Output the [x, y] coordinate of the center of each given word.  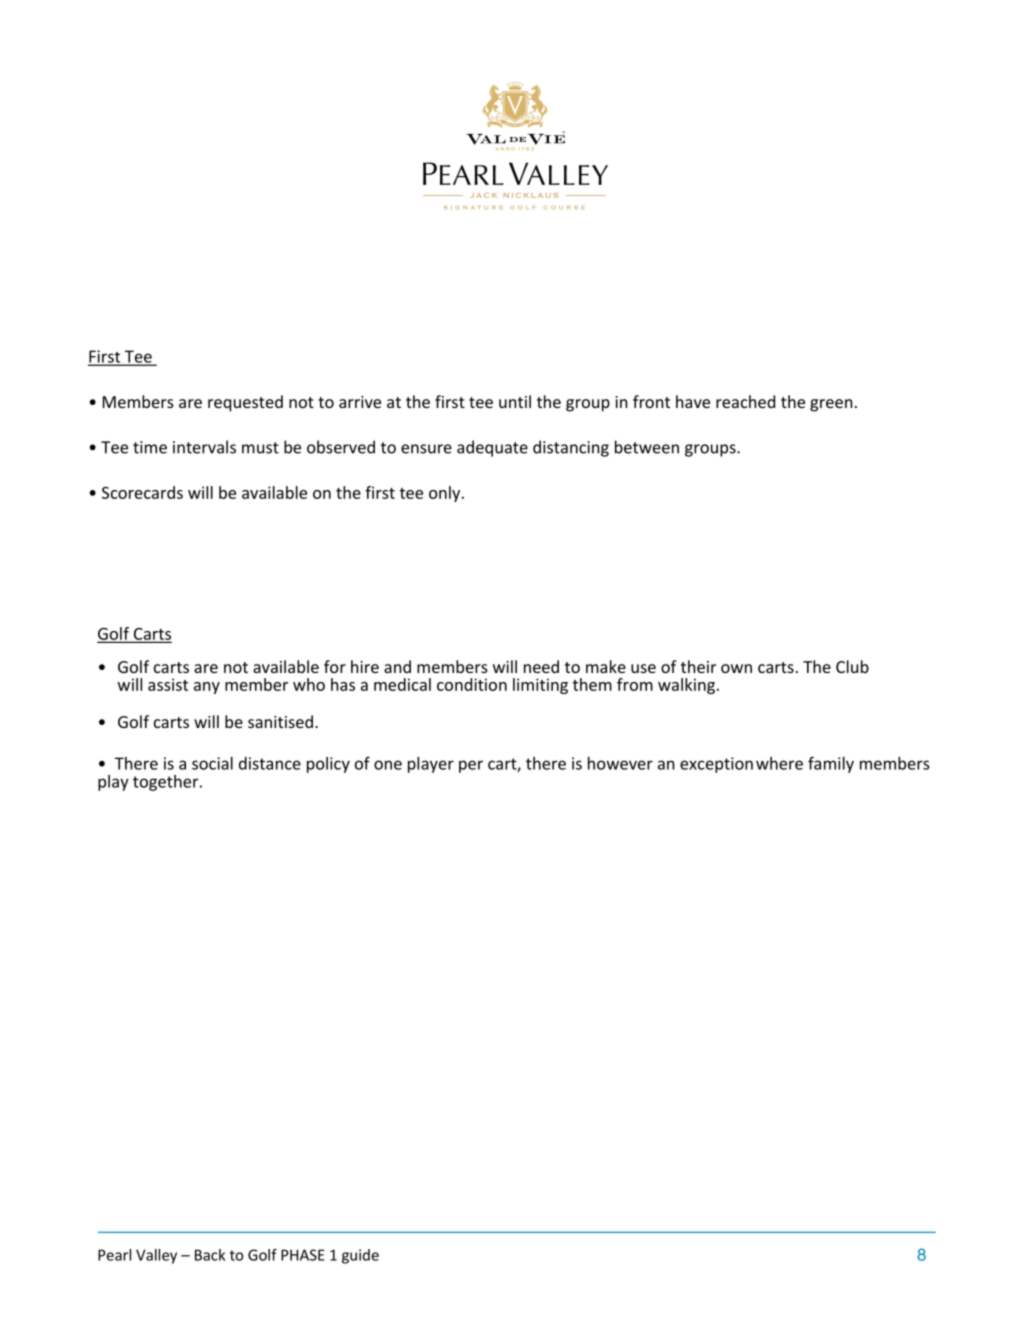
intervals [204, 447]
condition [472, 684]
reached [745, 401]
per [471, 766]
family [831, 764]
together [167, 783]
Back [210, 1255]
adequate [492, 448]
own [736, 668]
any [207, 688]
